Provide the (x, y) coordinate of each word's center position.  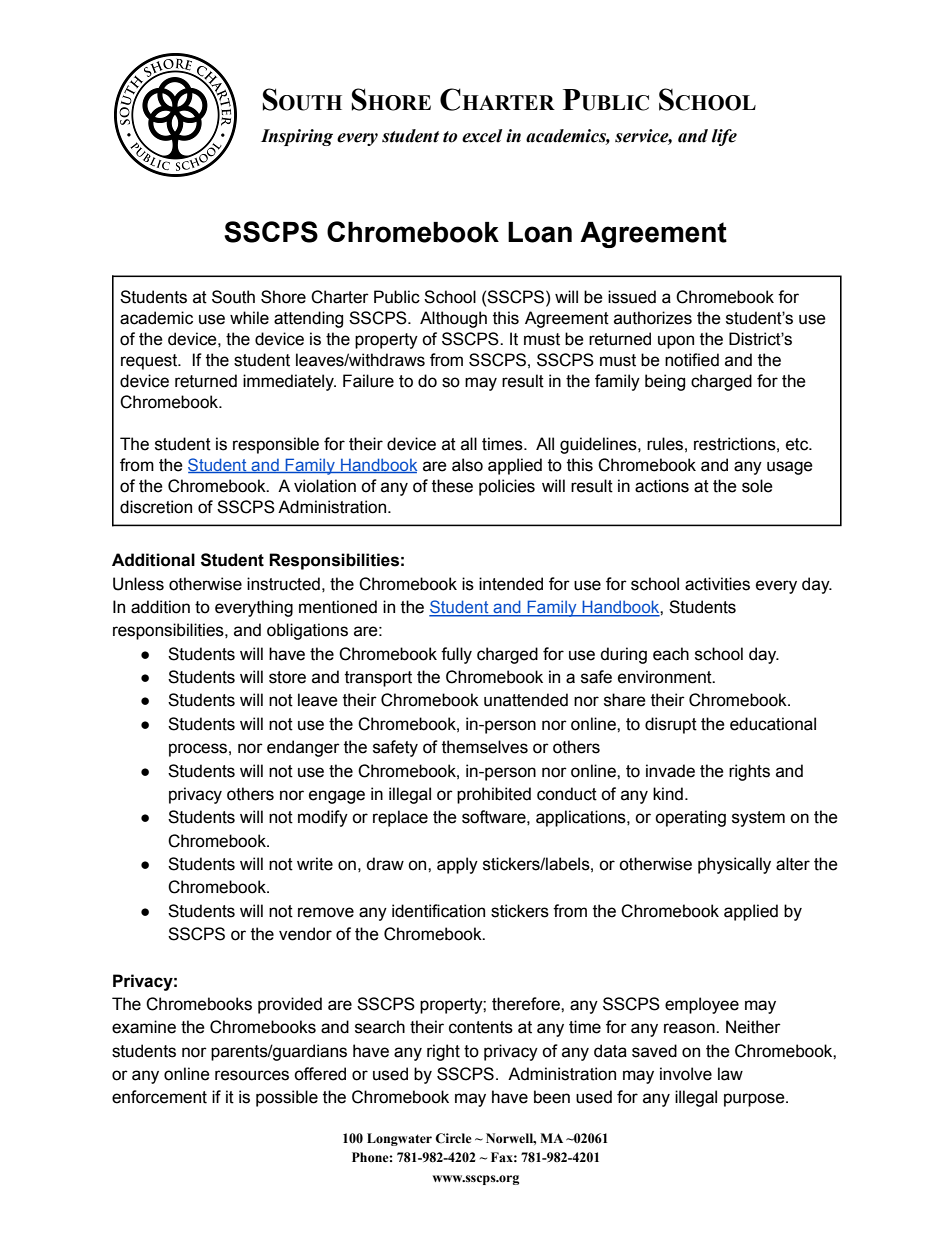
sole (757, 486)
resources (252, 1075)
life (724, 137)
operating (690, 818)
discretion (156, 507)
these (452, 486)
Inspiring (297, 137)
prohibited (494, 795)
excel (482, 136)
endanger (303, 748)
